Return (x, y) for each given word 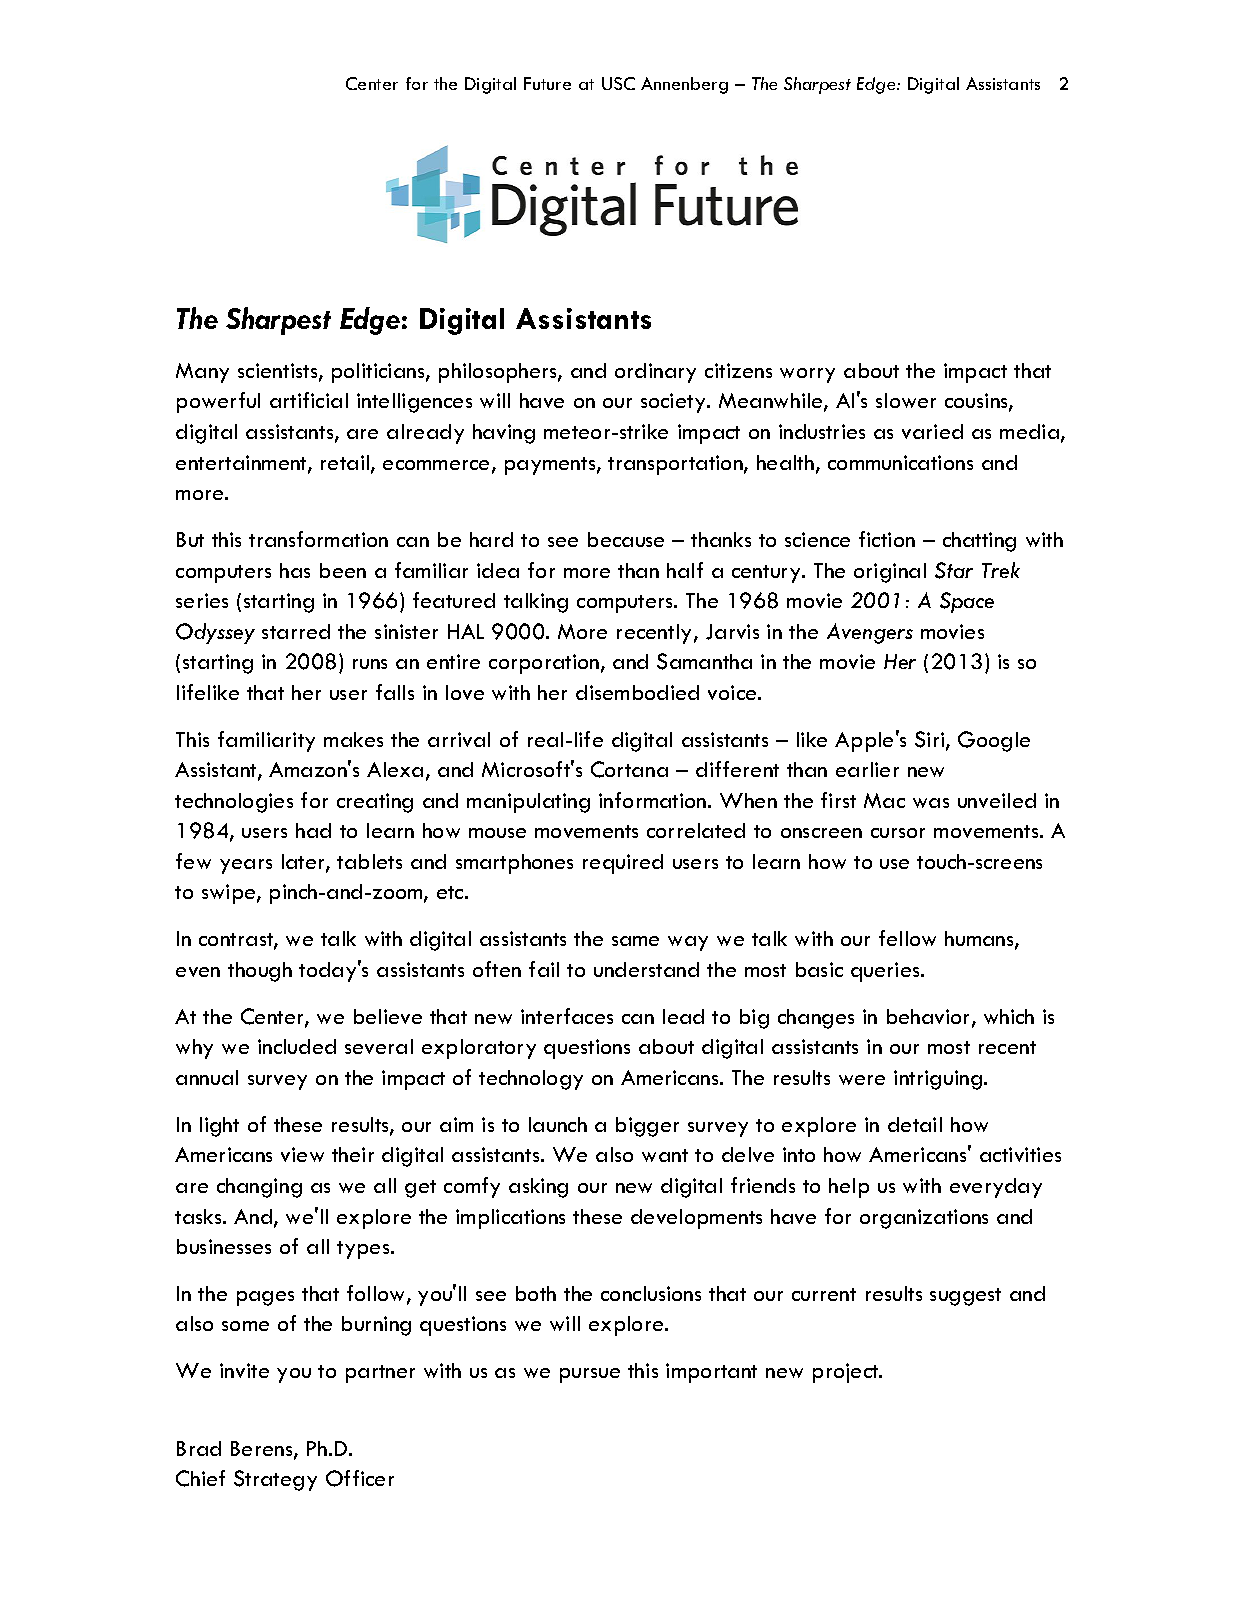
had (313, 830)
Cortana (629, 769)
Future (547, 83)
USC (618, 83)
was (931, 803)
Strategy (275, 1480)
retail (346, 464)
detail (915, 1124)
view (302, 1154)
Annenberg (684, 85)
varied (932, 431)
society (674, 403)
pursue (590, 1375)
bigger (647, 1127)
